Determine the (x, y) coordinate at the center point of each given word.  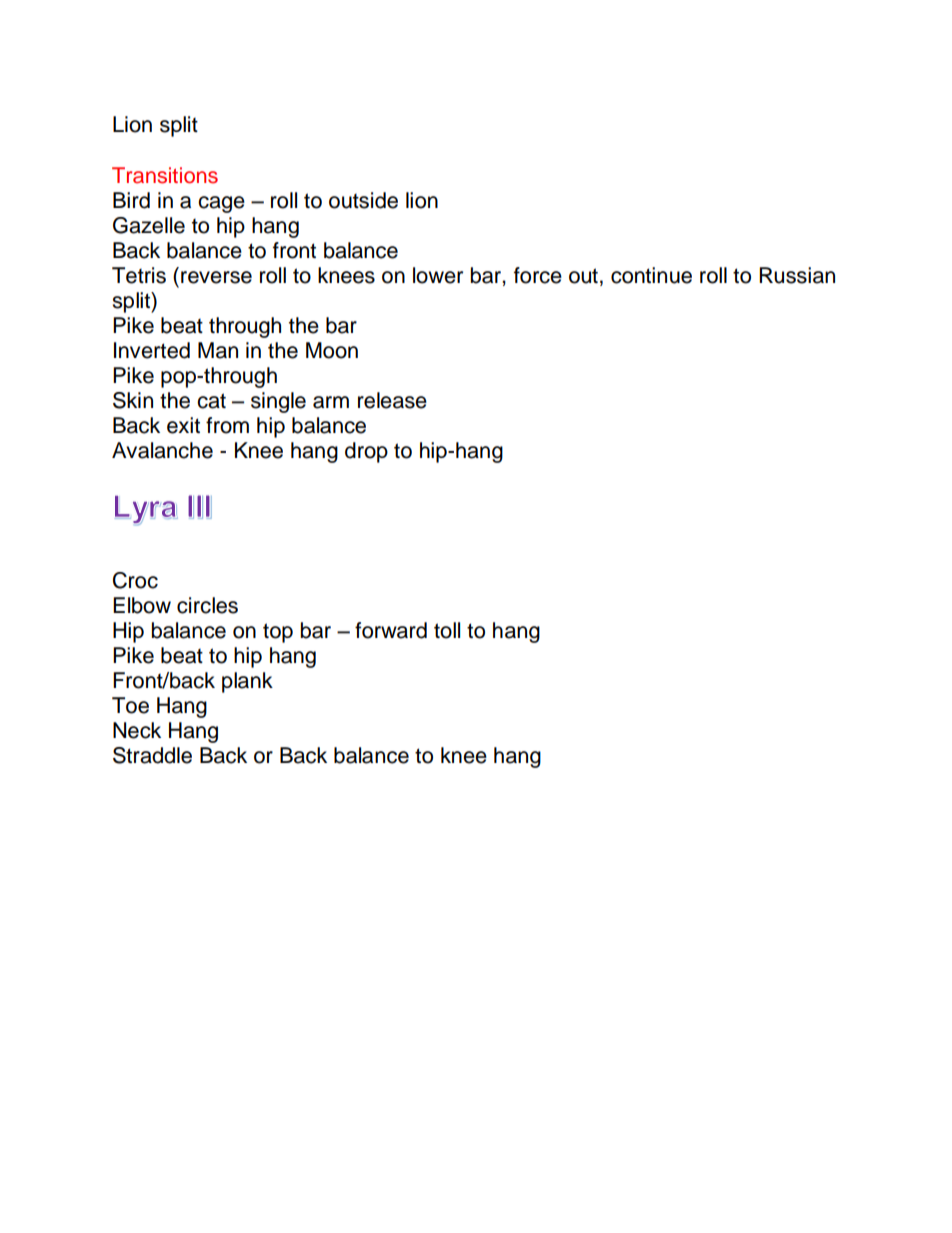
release (392, 400)
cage (221, 204)
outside (363, 200)
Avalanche (162, 450)
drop (366, 452)
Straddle (152, 755)
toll (447, 630)
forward (391, 630)
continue (651, 275)
